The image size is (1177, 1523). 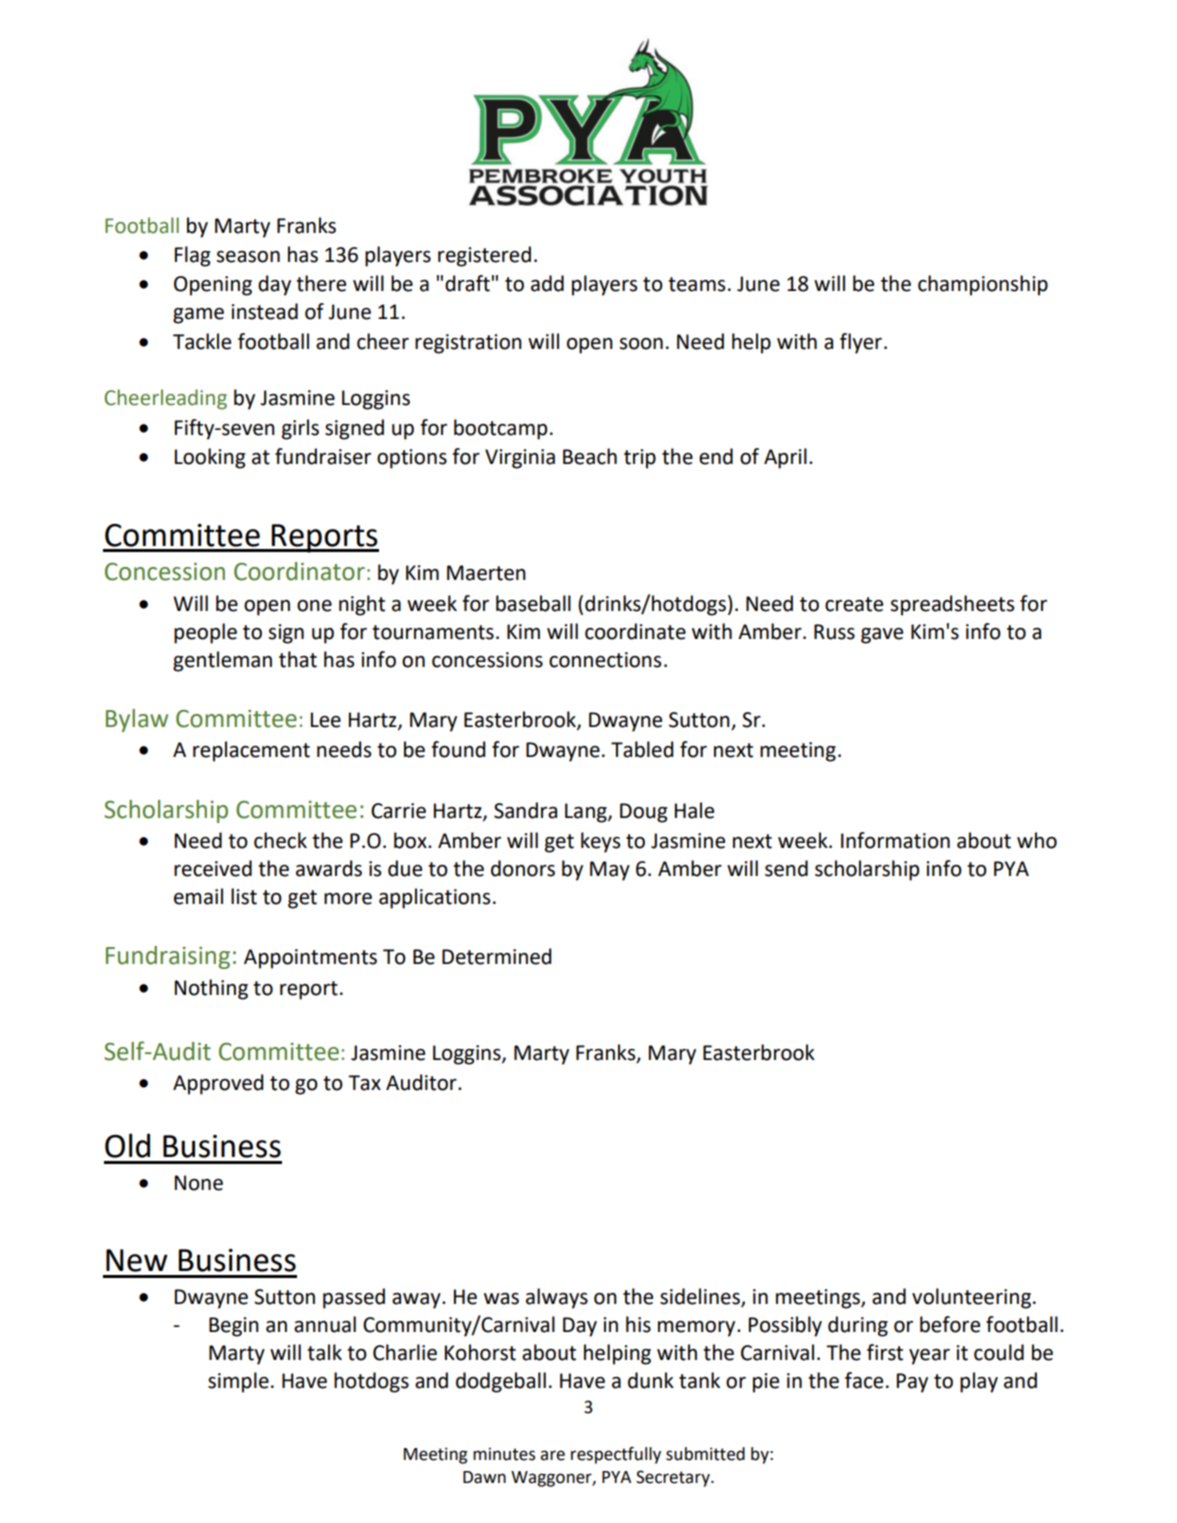 What do you see at coordinates (264, 311) in the screenshot?
I see `instead` at bounding box center [264, 311].
